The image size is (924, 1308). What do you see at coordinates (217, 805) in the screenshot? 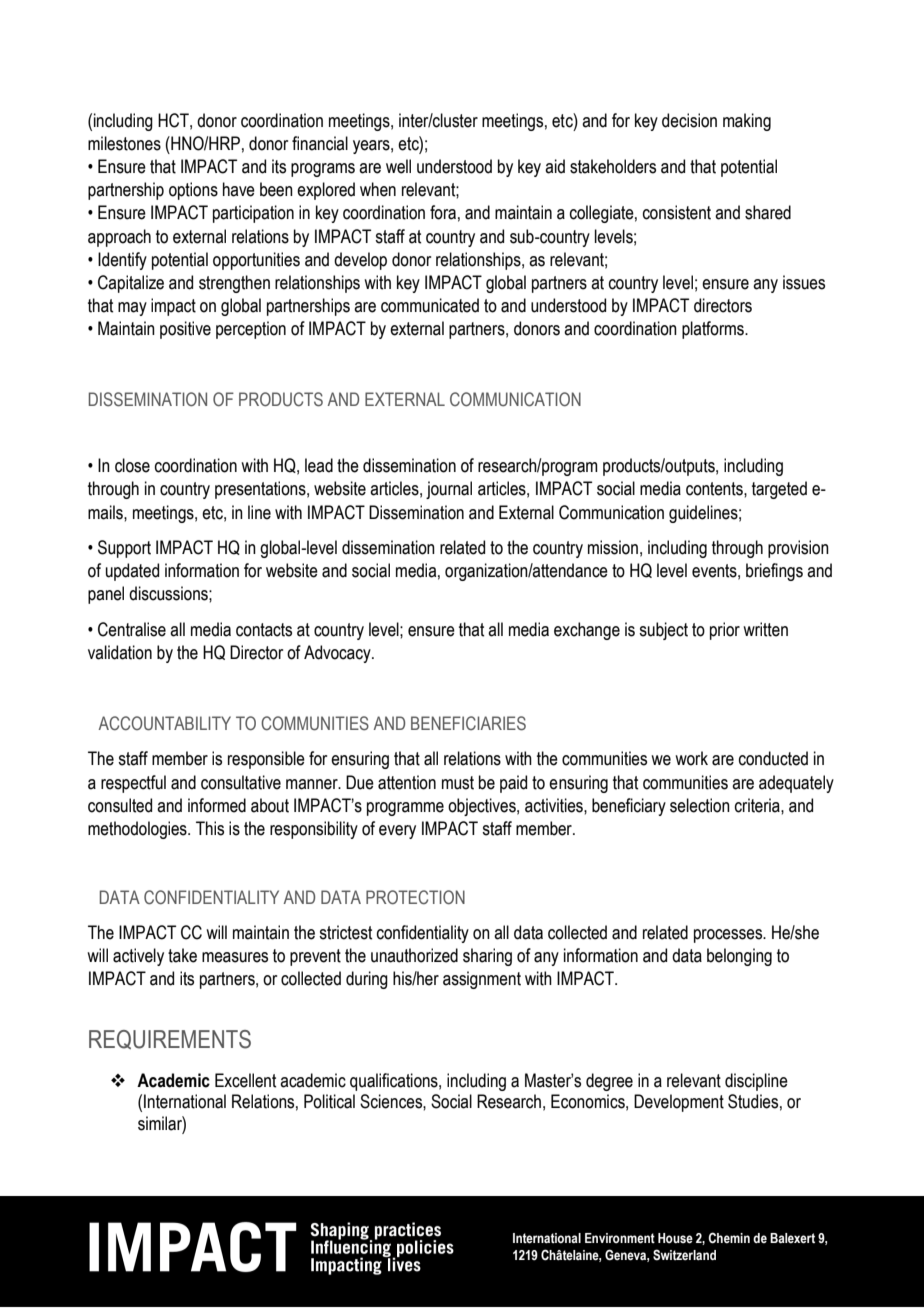
I see `informed` at bounding box center [217, 805].
